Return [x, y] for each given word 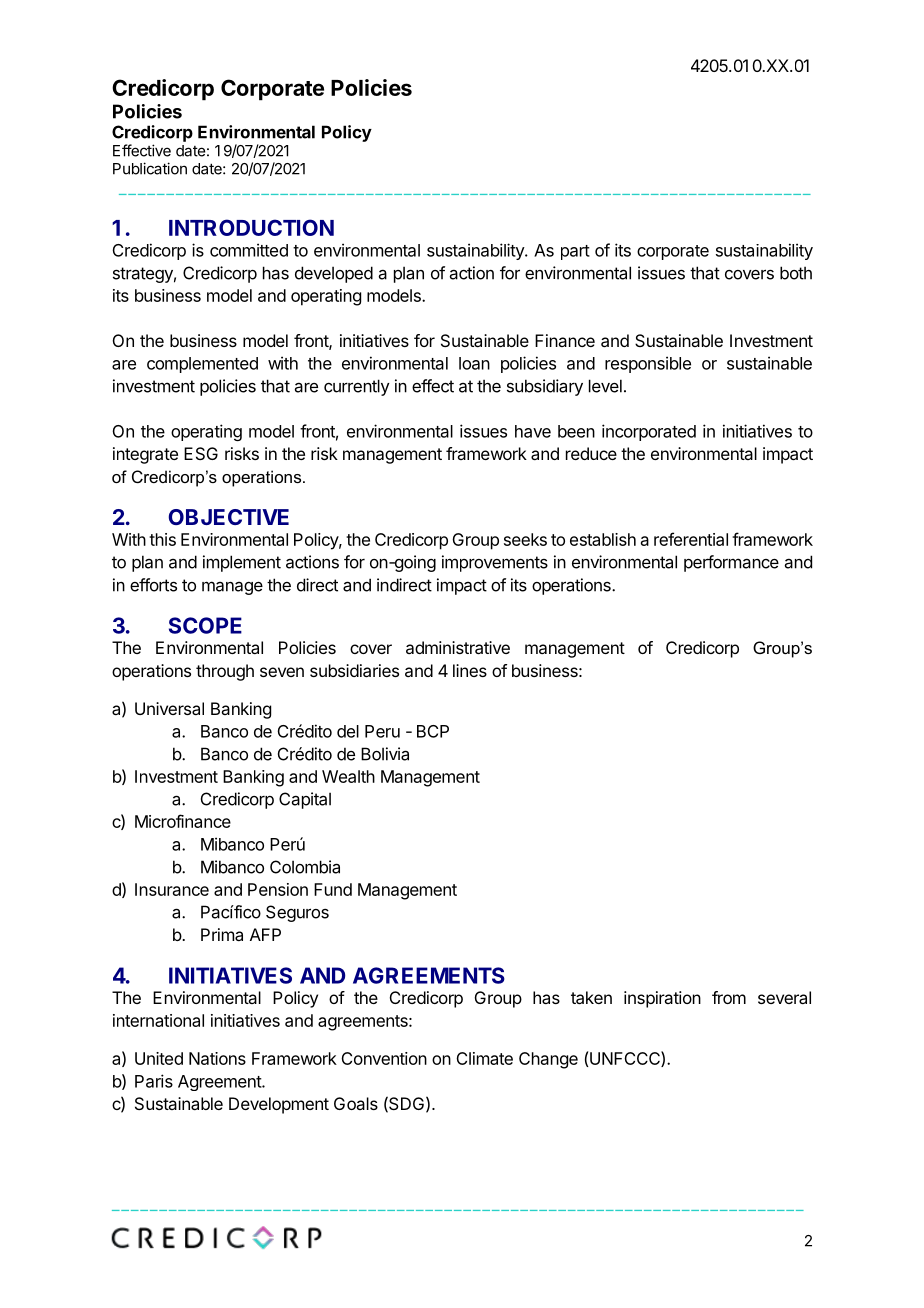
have [533, 431]
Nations [217, 1058]
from [729, 997]
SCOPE [205, 625]
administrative [458, 647]
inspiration [662, 999]
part [575, 252]
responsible [648, 364]
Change [548, 1060]
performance [731, 563]
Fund [333, 889]
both [796, 273]
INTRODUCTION [251, 227]
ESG [201, 453]
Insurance [172, 889]
